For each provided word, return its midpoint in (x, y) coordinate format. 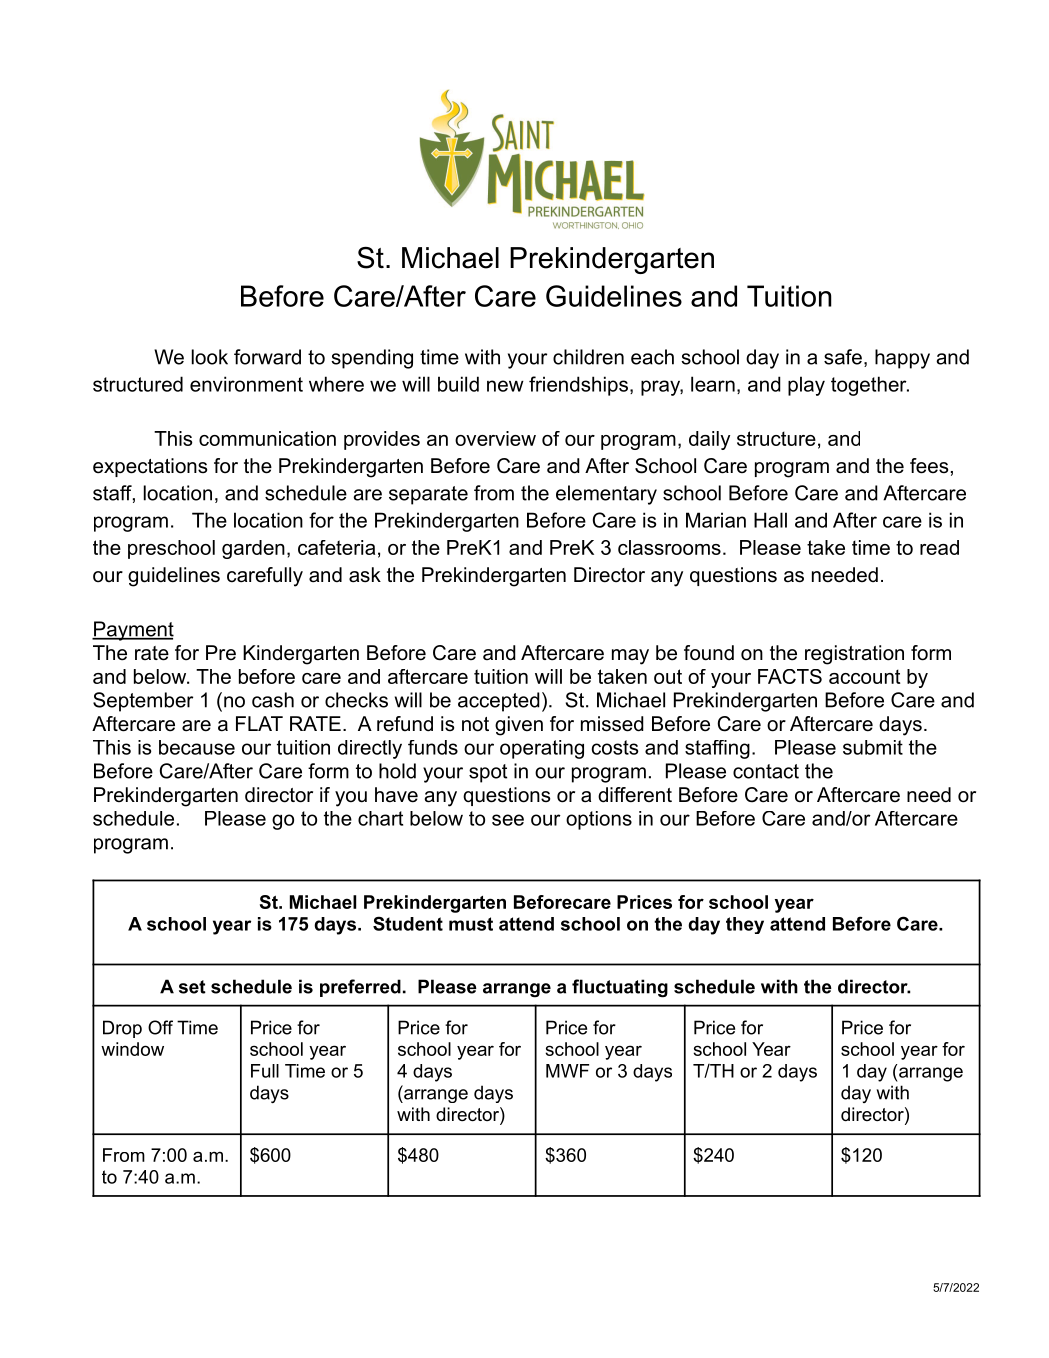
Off (160, 1027)
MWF (567, 1071)
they (745, 925)
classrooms (669, 547)
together (870, 386)
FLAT (259, 723)
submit (873, 747)
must (471, 924)
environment (246, 384)
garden (253, 549)
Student (408, 923)
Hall (770, 520)
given (519, 726)
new (505, 386)
